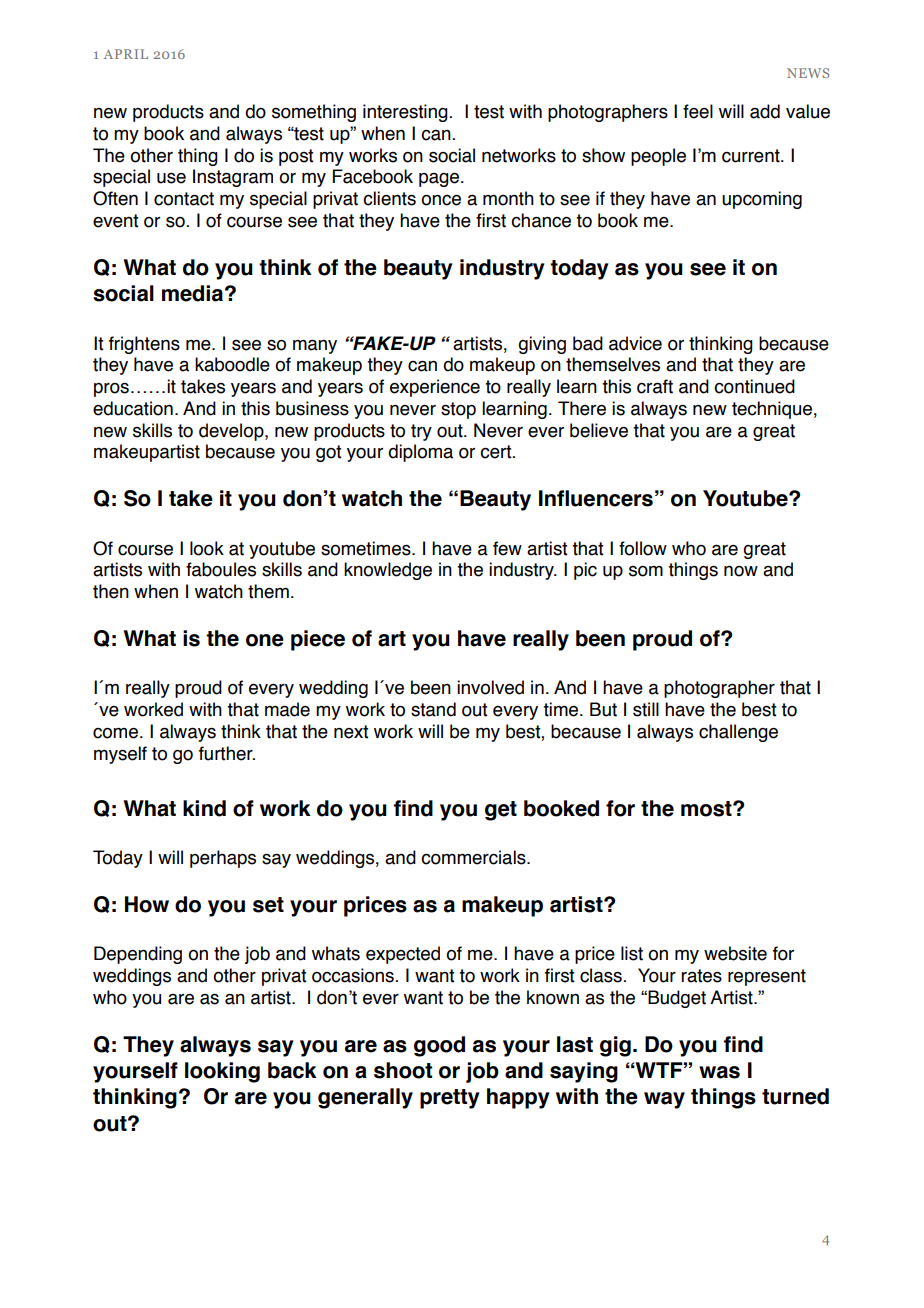 The image size is (924, 1308). Describe the element at coordinates (698, 111) in the page. I see `feel` at that location.
